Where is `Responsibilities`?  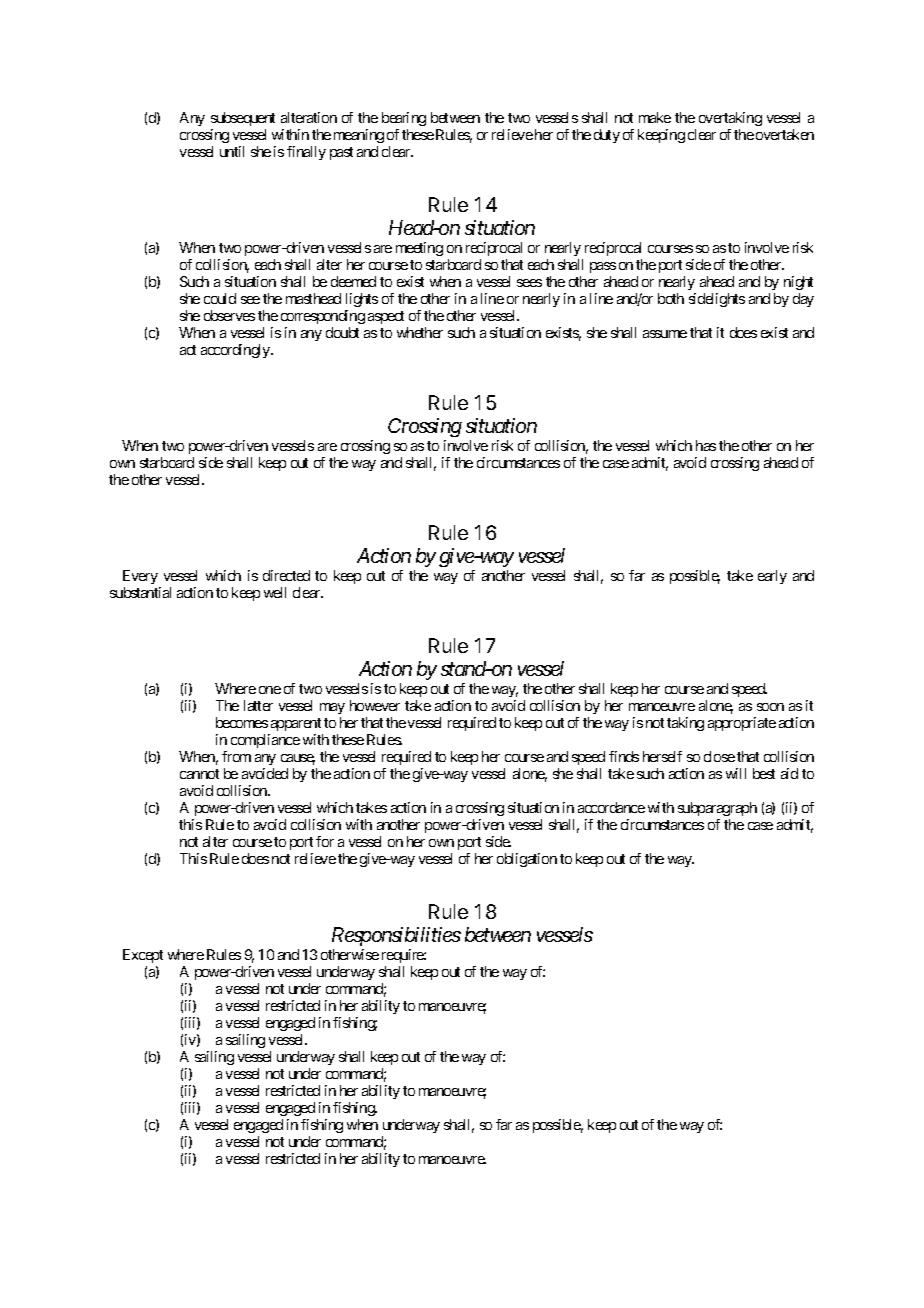
Responsibilities is located at coordinates (396, 936).
